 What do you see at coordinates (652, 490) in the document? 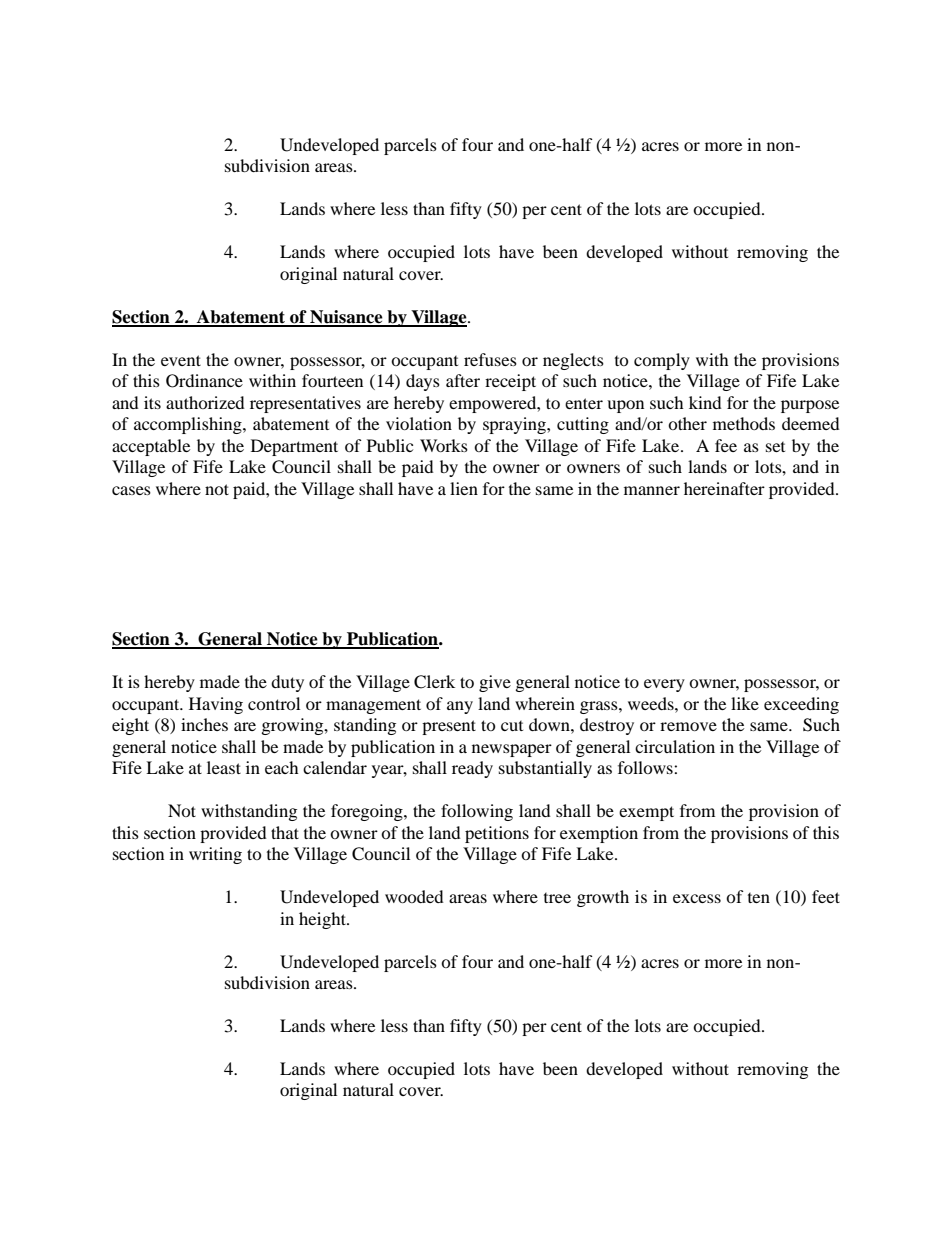
I see `manner` at bounding box center [652, 490].
